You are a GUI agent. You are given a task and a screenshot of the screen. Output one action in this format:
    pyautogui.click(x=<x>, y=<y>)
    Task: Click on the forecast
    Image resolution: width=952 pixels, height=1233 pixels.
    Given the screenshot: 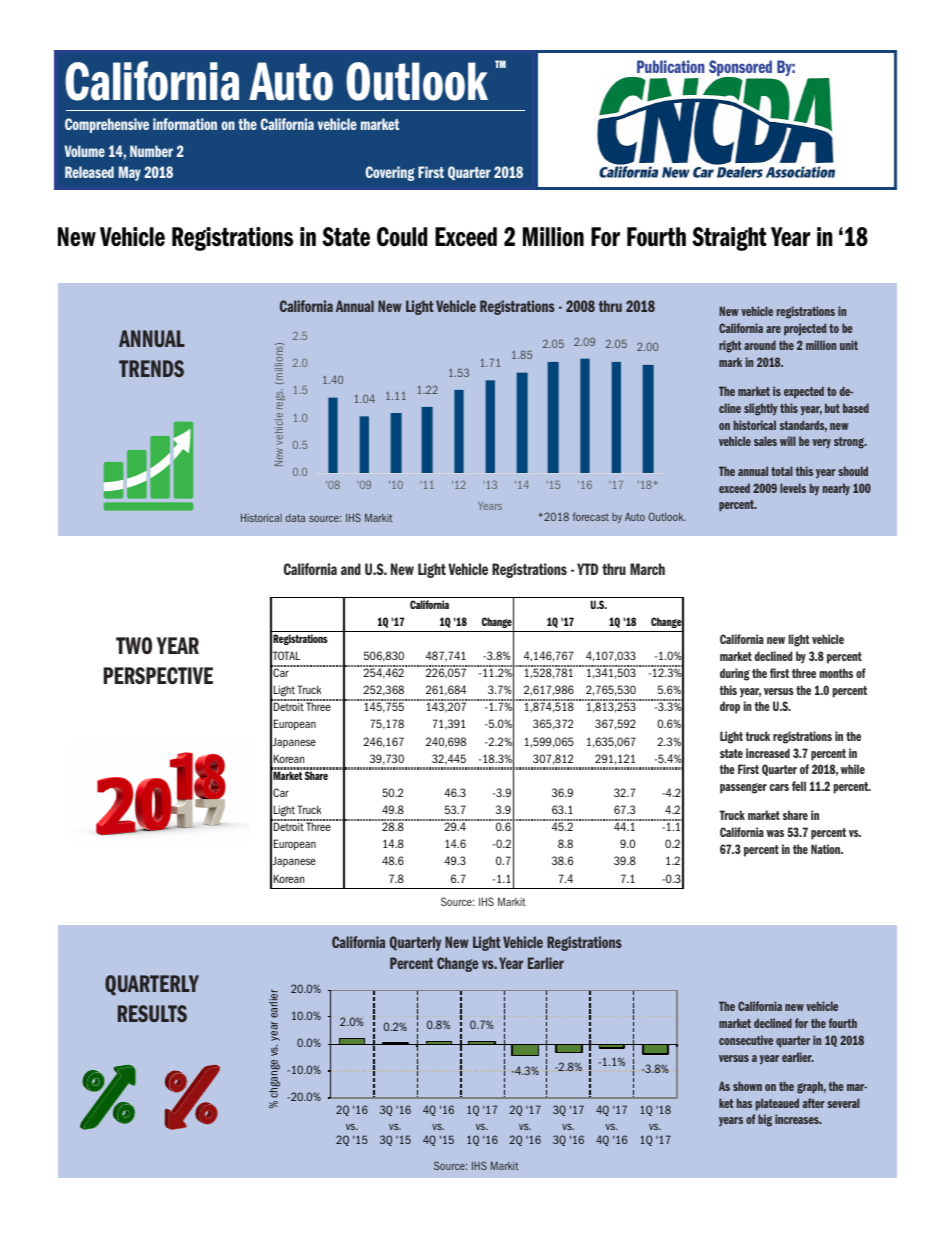 What is the action you would take?
    pyautogui.click(x=591, y=516)
